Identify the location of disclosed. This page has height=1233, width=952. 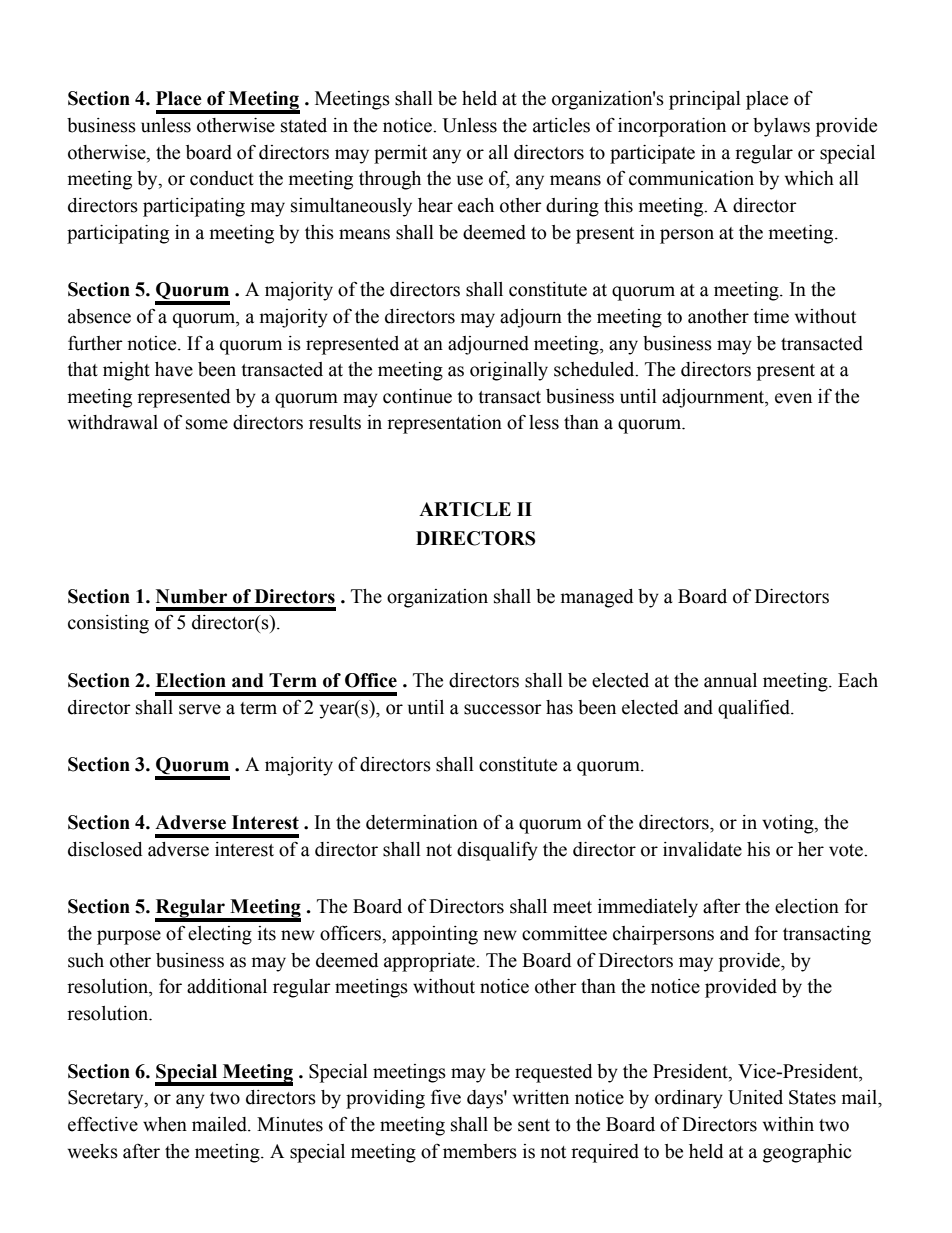
(105, 849).
